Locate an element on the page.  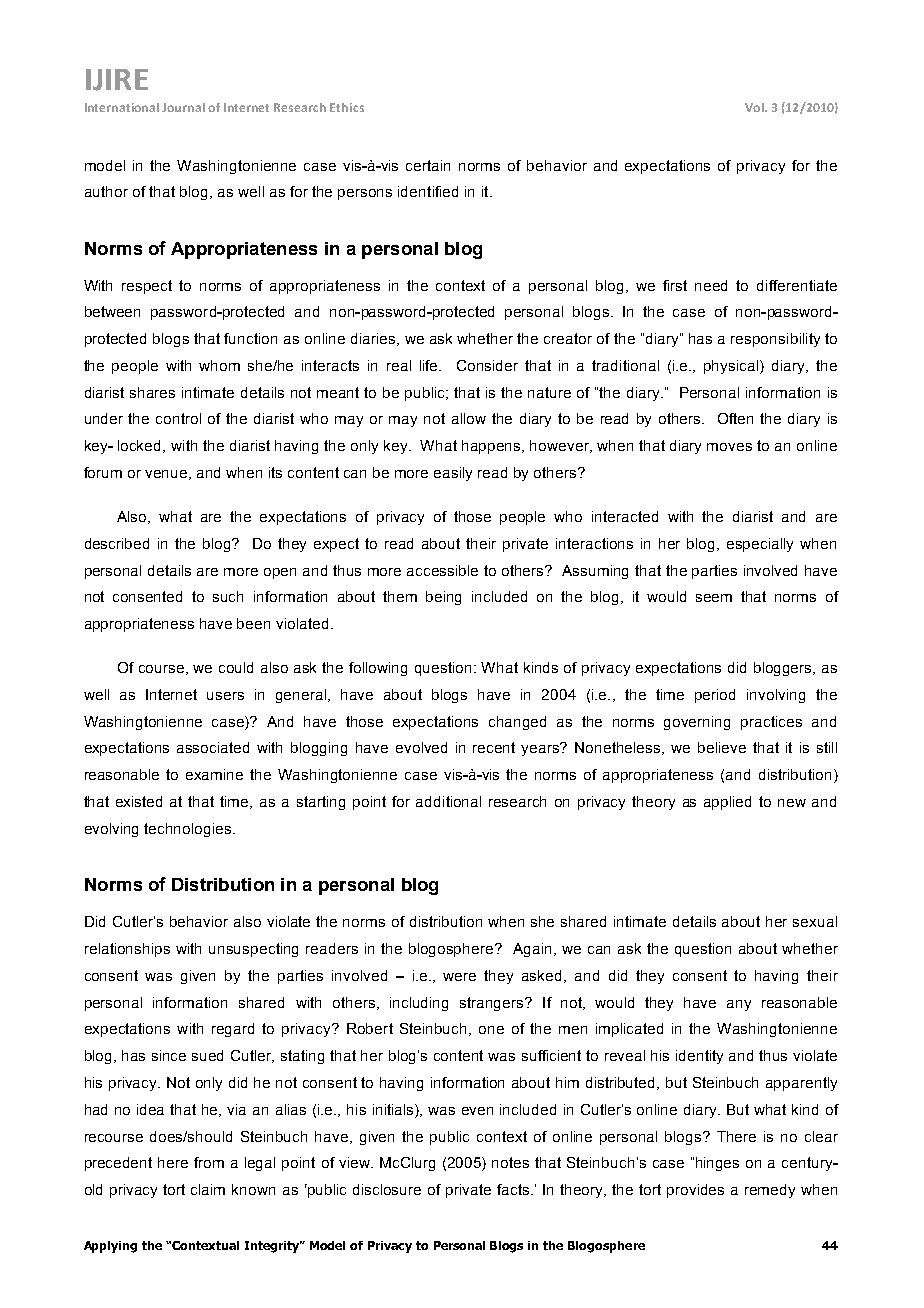
author is located at coordinates (106, 191).
